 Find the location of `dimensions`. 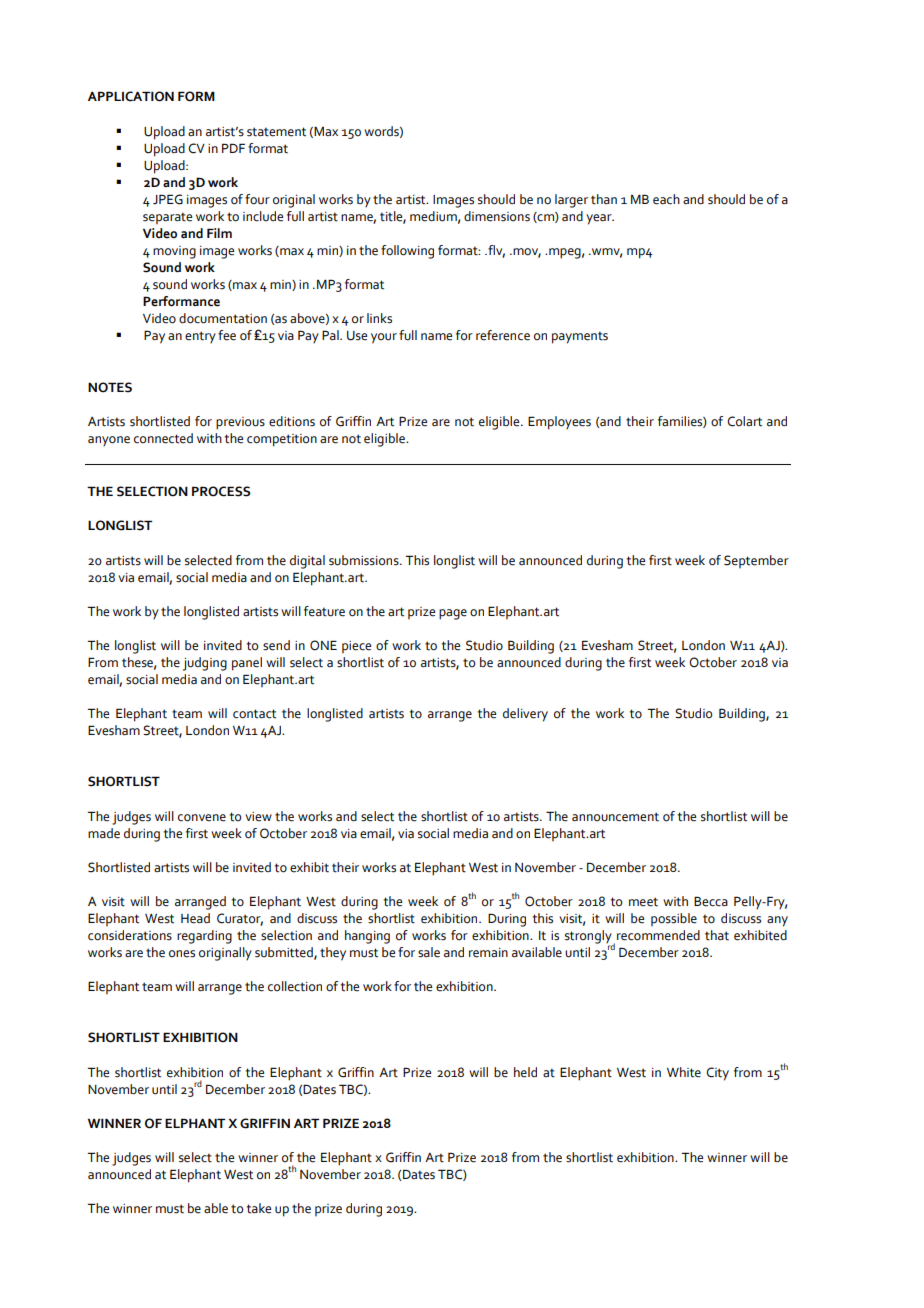

dimensions is located at coordinates (497, 216).
